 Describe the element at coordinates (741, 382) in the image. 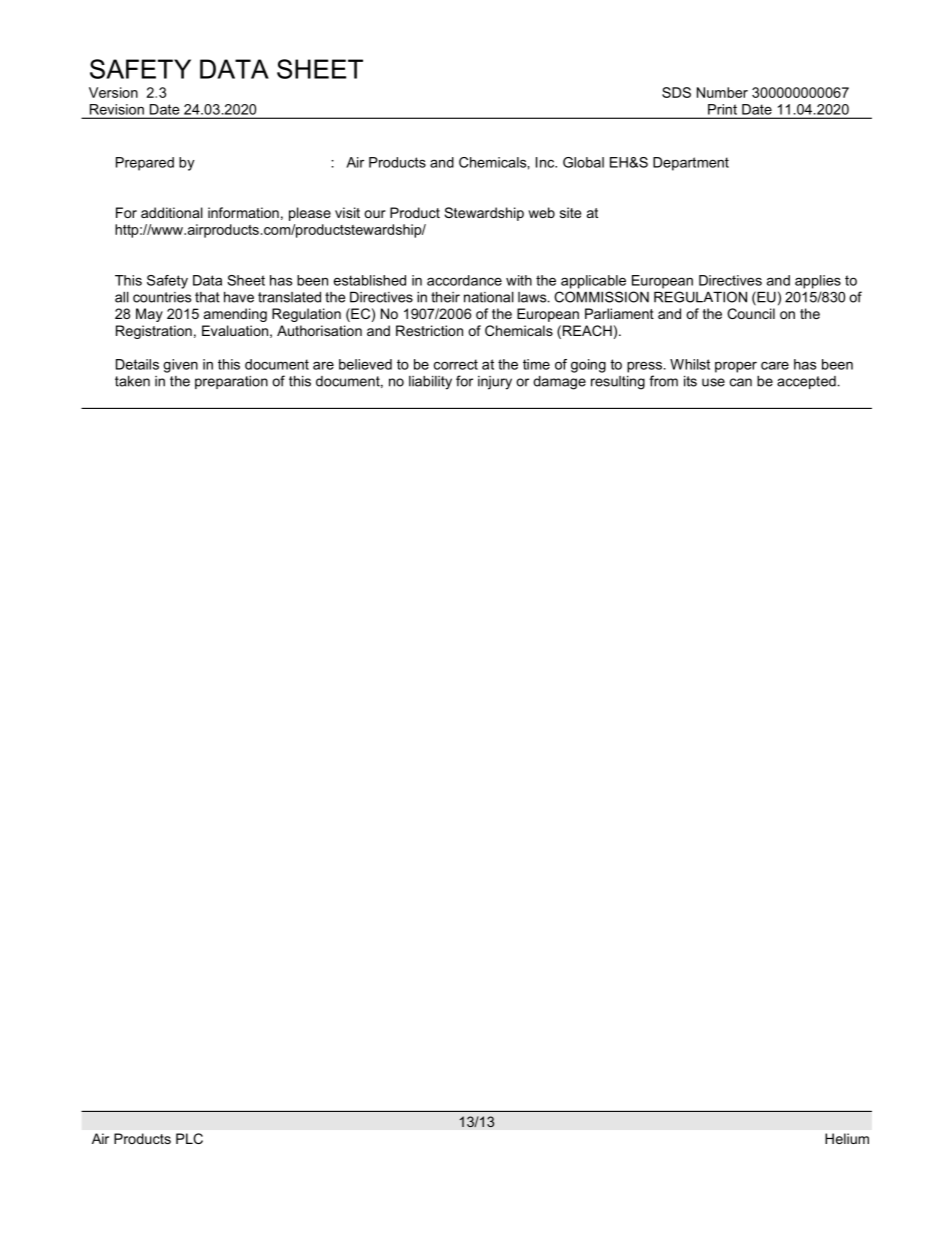

I see `can` at that location.
